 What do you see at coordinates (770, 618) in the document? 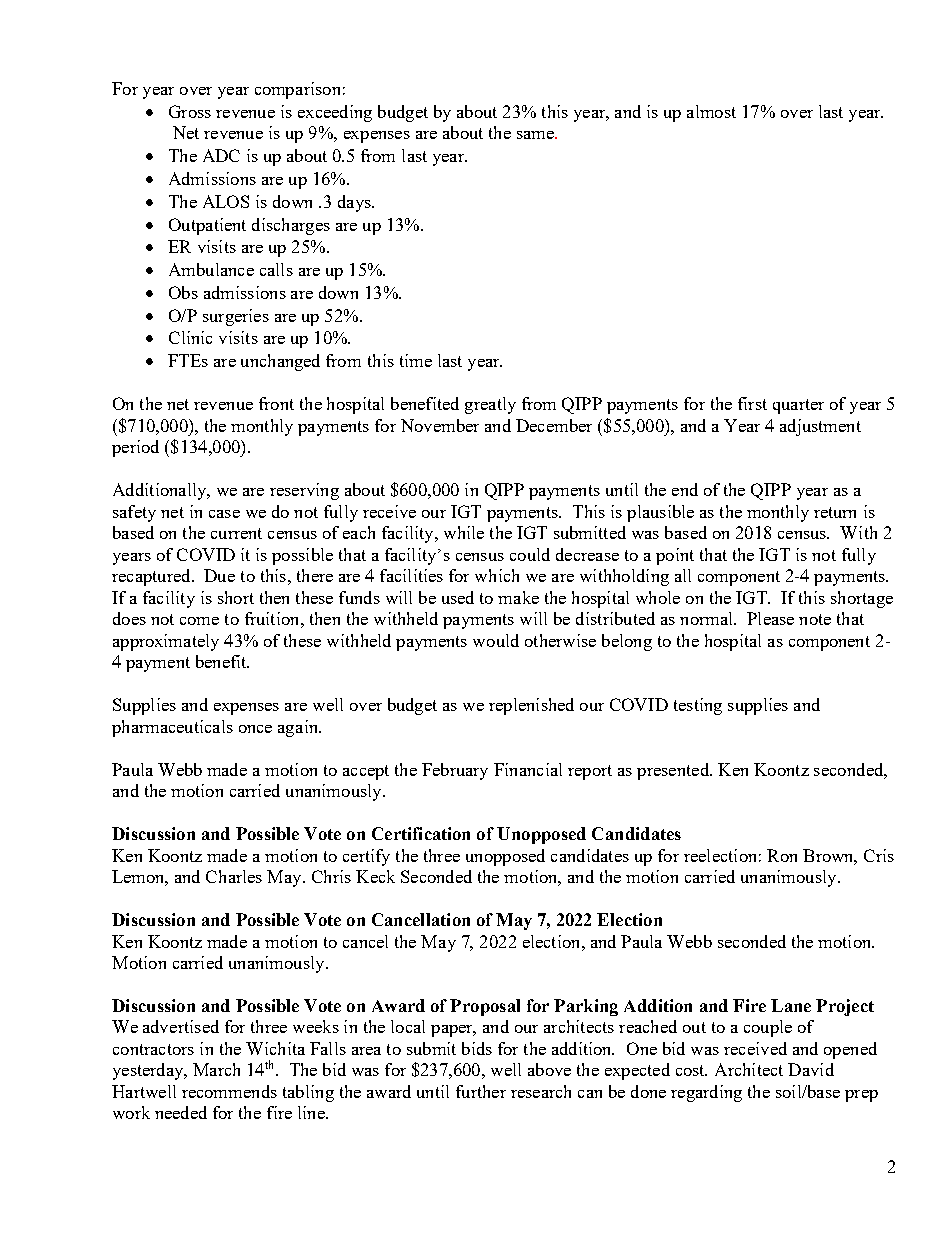
I see `Please` at bounding box center [770, 618].
